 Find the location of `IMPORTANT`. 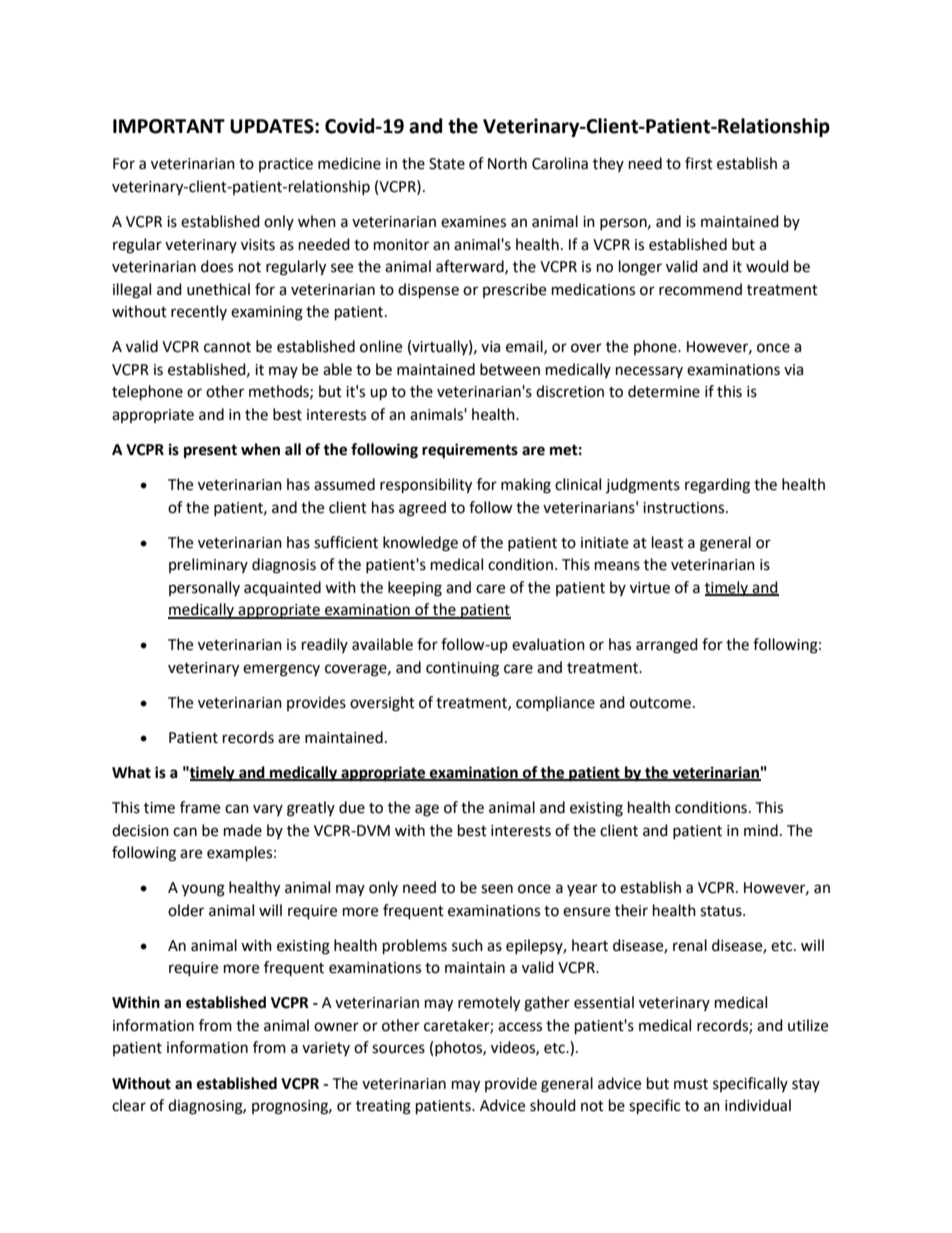

IMPORTANT is located at coordinates (169, 126).
